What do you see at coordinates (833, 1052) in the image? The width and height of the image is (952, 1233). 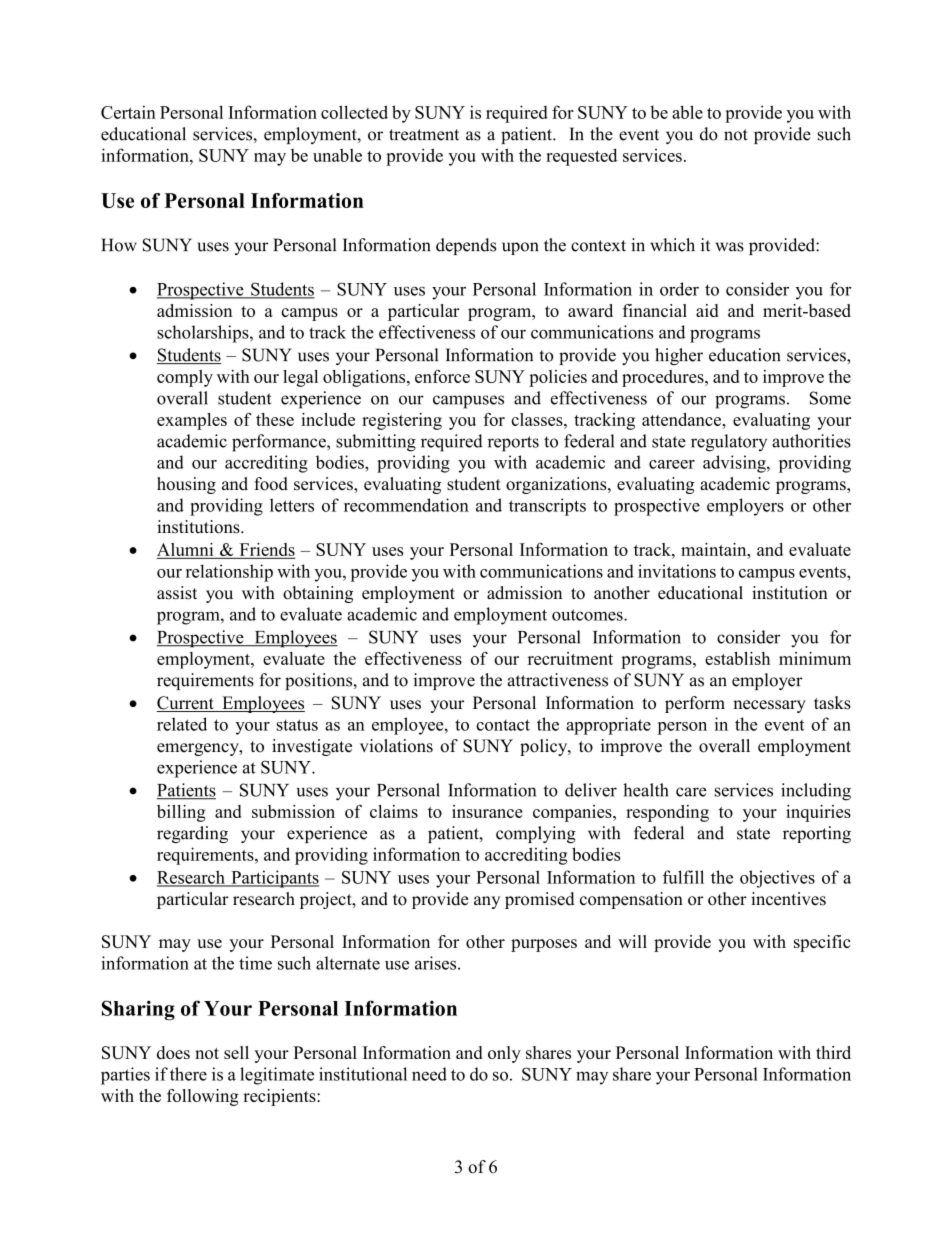 I see `third` at bounding box center [833, 1052].
